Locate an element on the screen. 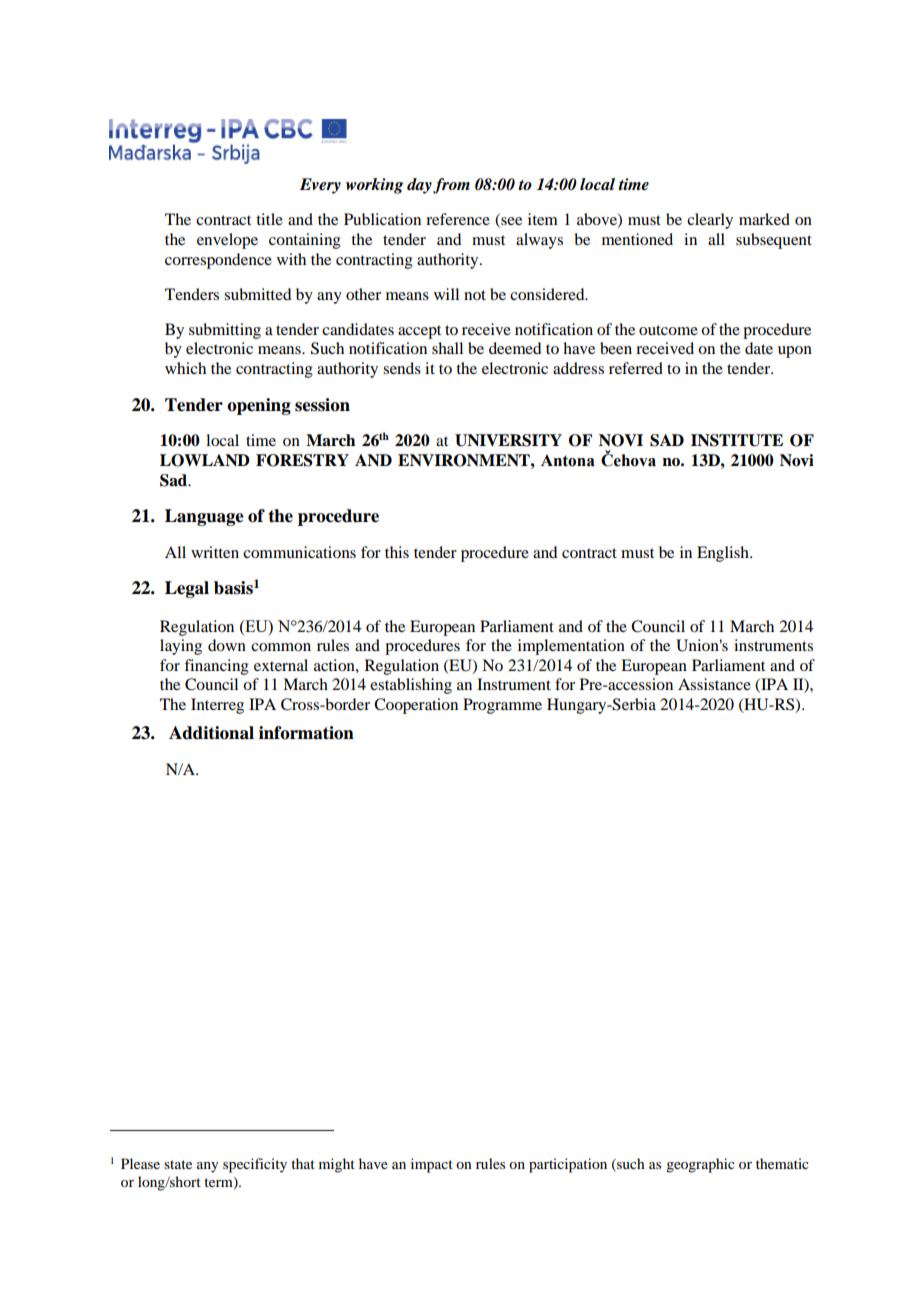 The width and height of the screenshot is (924, 1308). this is located at coordinates (397, 552).
